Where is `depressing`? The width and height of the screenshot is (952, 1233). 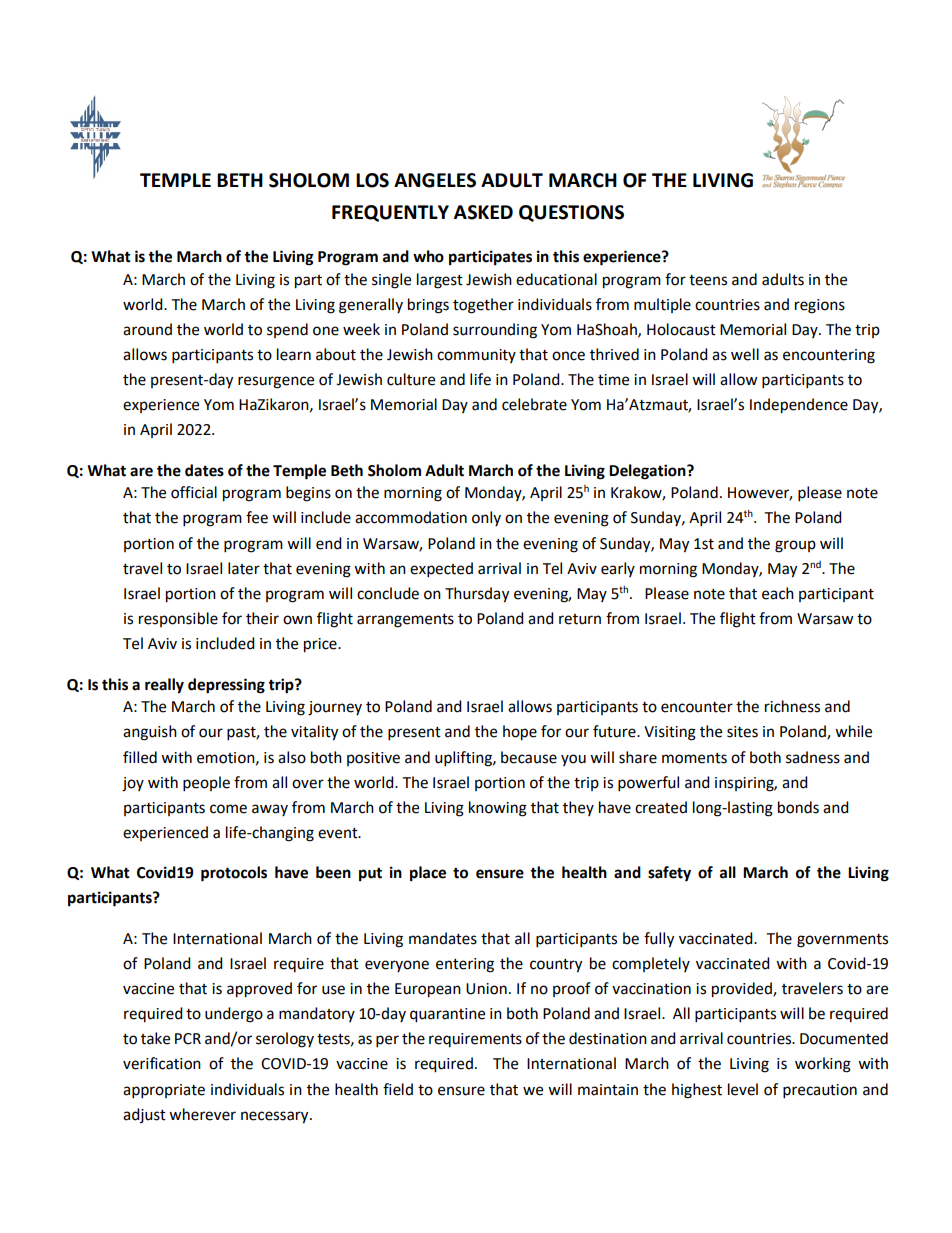
depressing is located at coordinates (226, 686).
